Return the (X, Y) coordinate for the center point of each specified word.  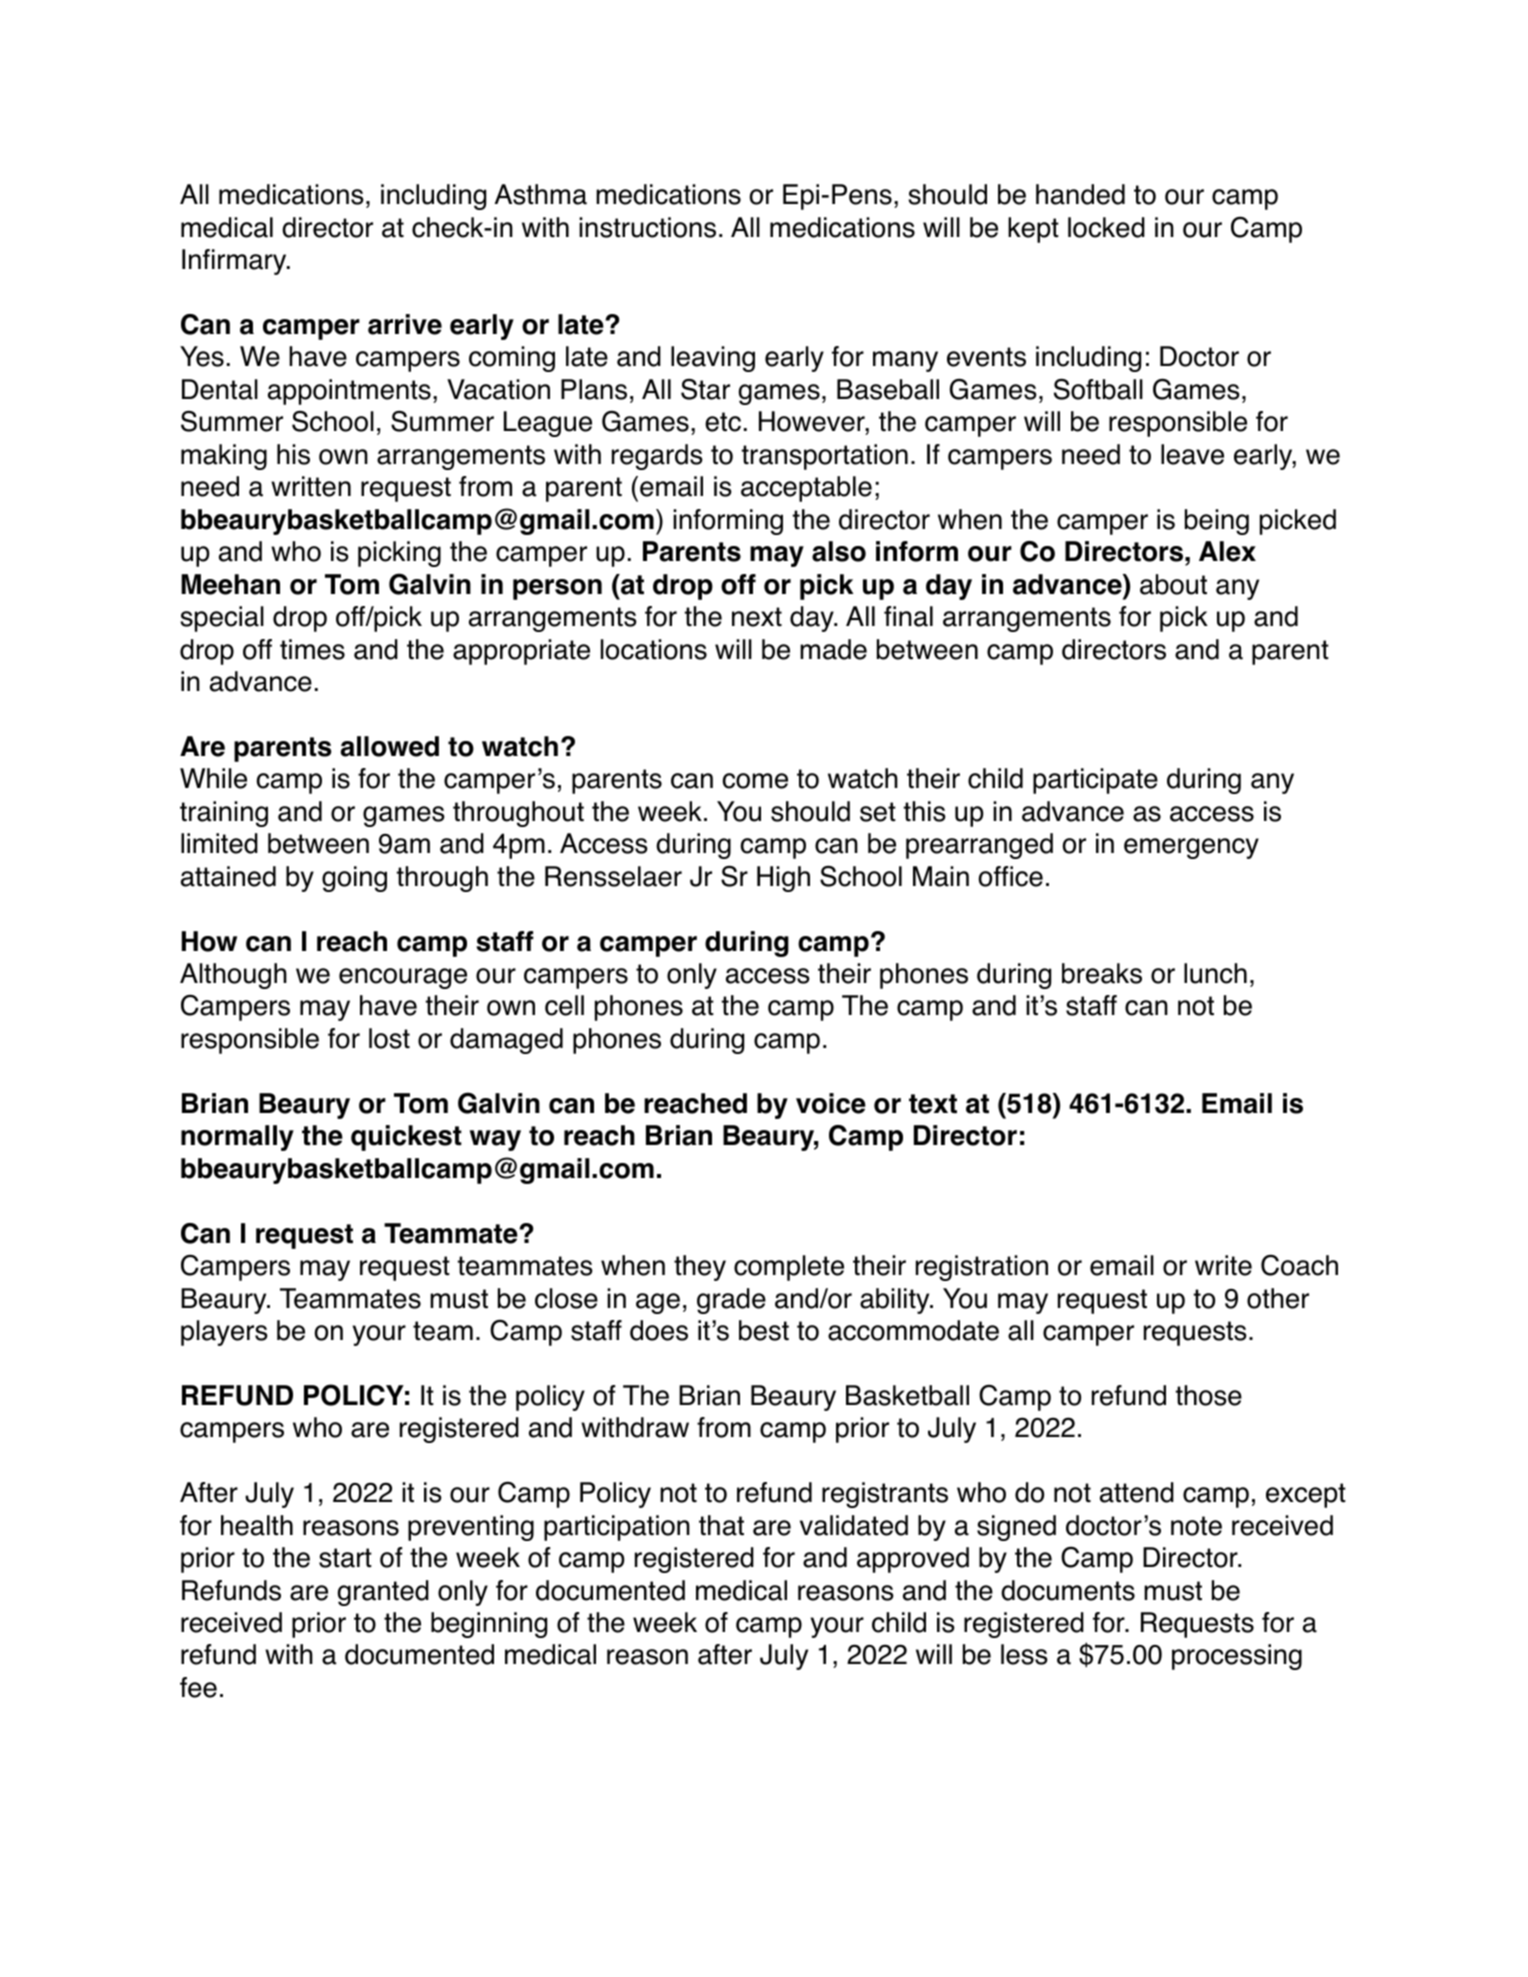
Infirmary (235, 262)
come (755, 781)
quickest (406, 1138)
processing (1237, 1657)
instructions (647, 227)
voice (831, 1103)
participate (1095, 781)
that (721, 1525)
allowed (390, 746)
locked (1106, 227)
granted (383, 1593)
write (1223, 1265)
